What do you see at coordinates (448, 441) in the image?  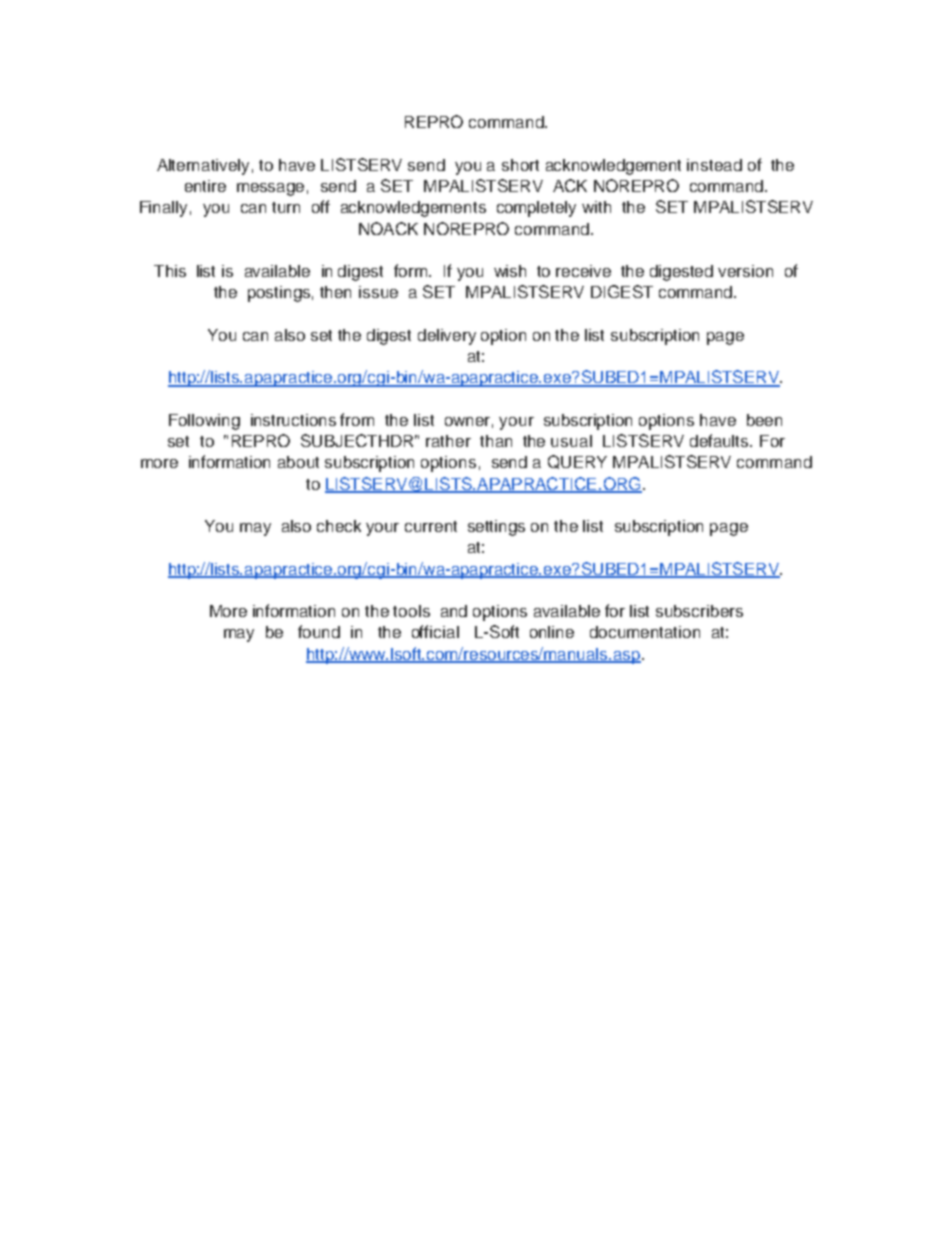 I see `rather` at bounding box center [448, 441].
